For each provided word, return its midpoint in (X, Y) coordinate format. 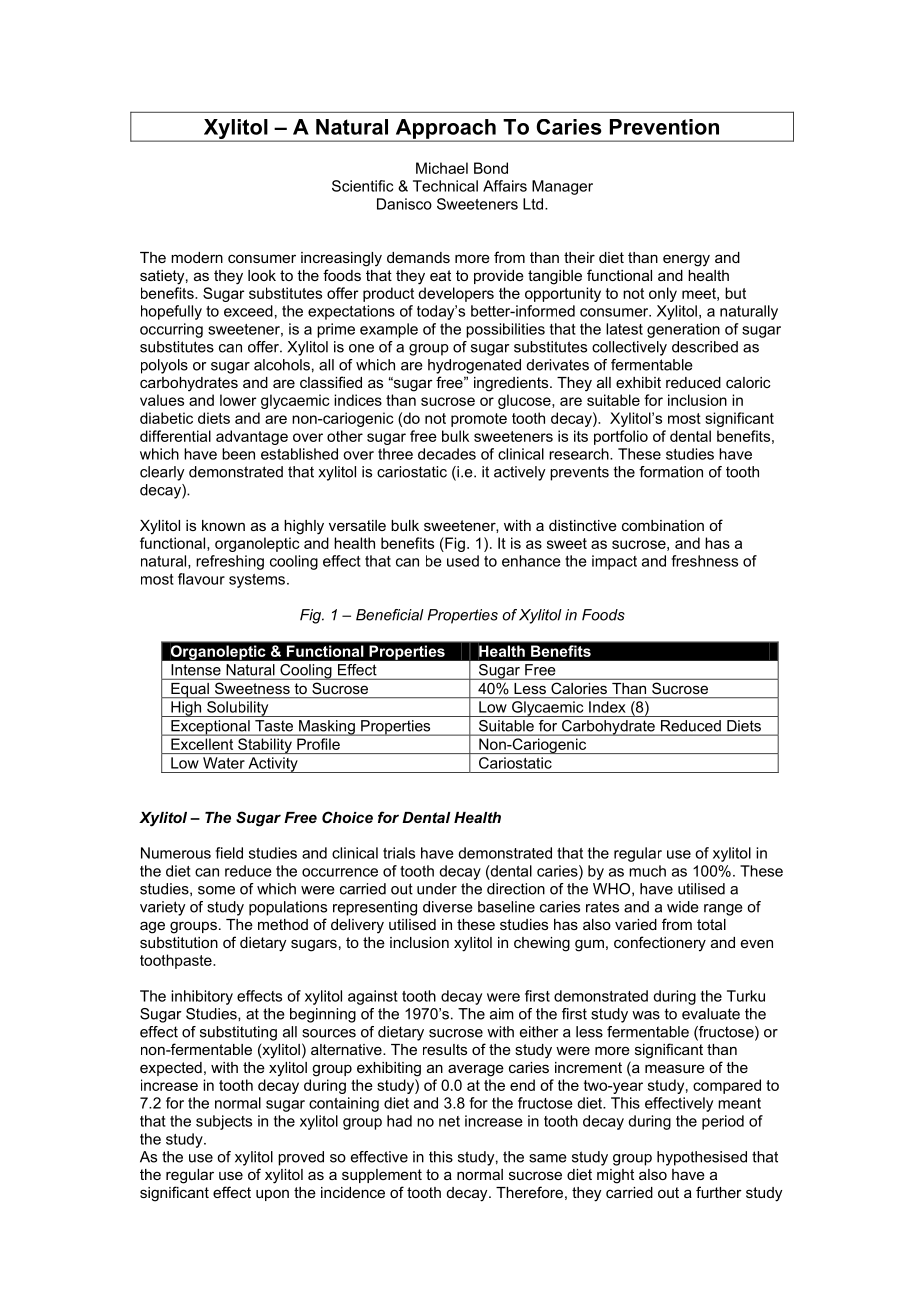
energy (686, 260)
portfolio (621, 437)
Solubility (238, 709)
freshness (704, 561)
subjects (224, 1122)
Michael (442, 168)
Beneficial (390, 615)
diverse (448, 907)
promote (479, 420)
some (216, 890)
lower (238, 400)
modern (197, 257)
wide (683, 907)
